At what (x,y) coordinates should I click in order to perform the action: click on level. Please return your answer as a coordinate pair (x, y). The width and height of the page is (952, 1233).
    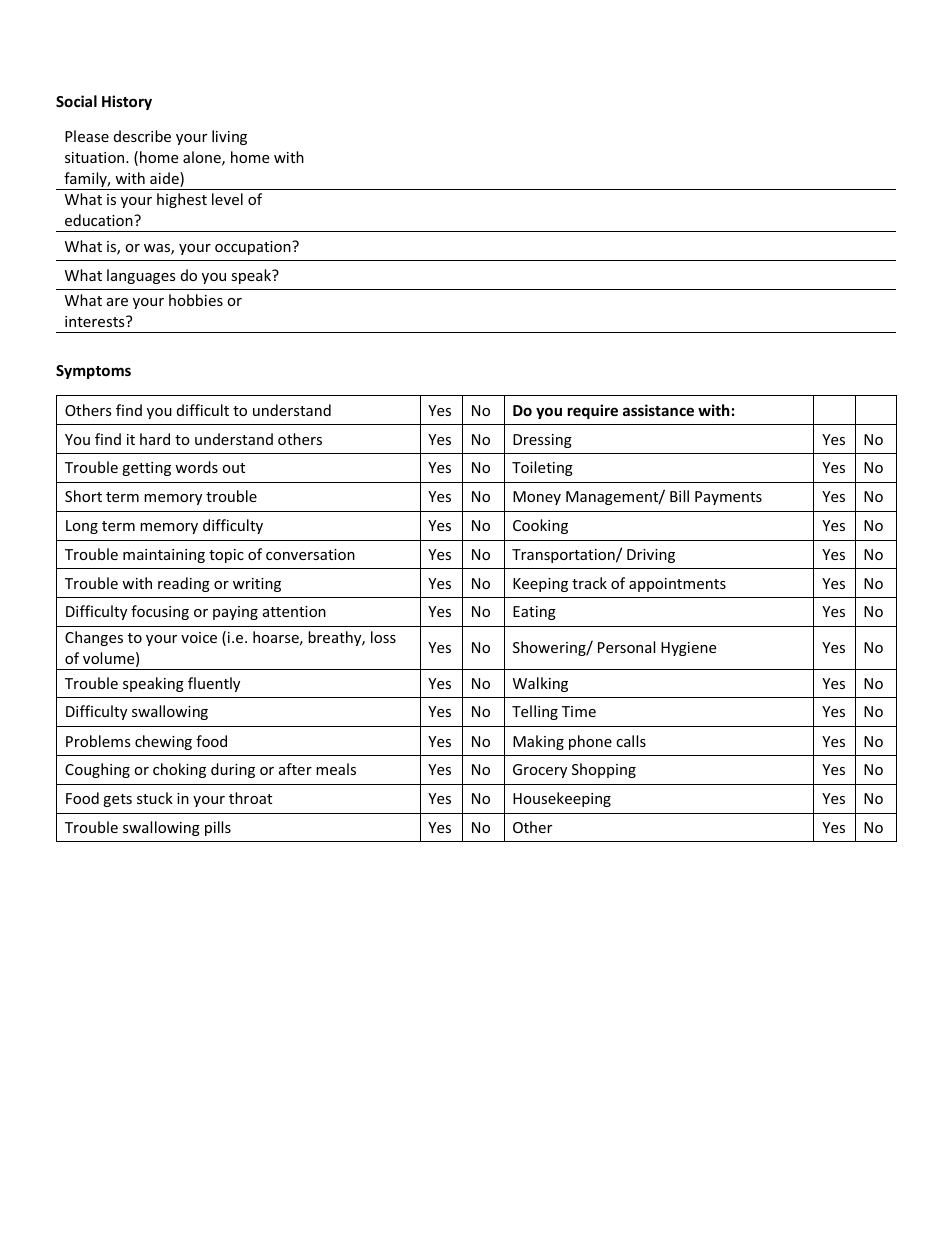
    Looking at the image, I should click on (227, 199).
